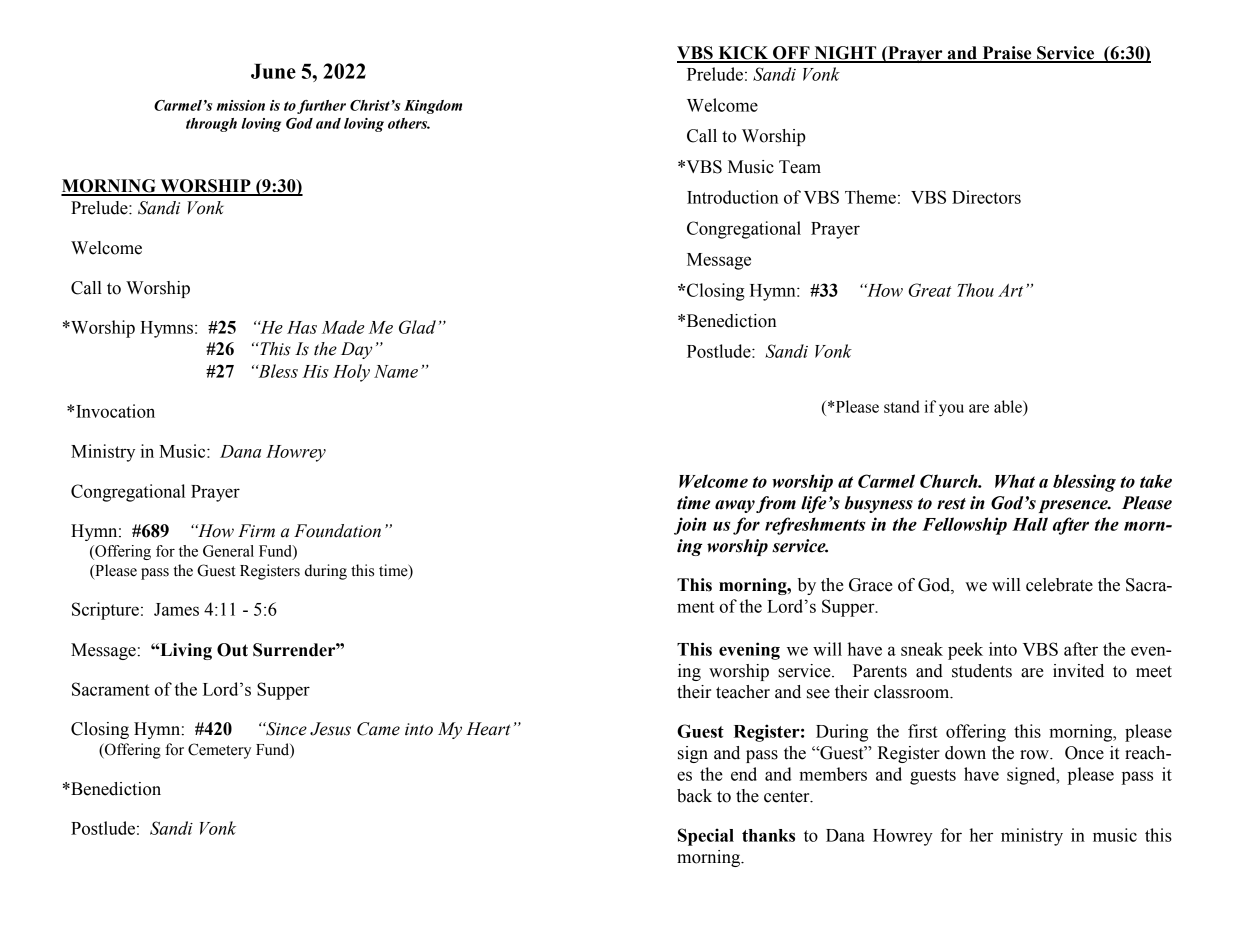 This screenshot has height=952, width=1233. Describe the element at coordinates (273, 71) in the screenshot. I see `June` at that location.
